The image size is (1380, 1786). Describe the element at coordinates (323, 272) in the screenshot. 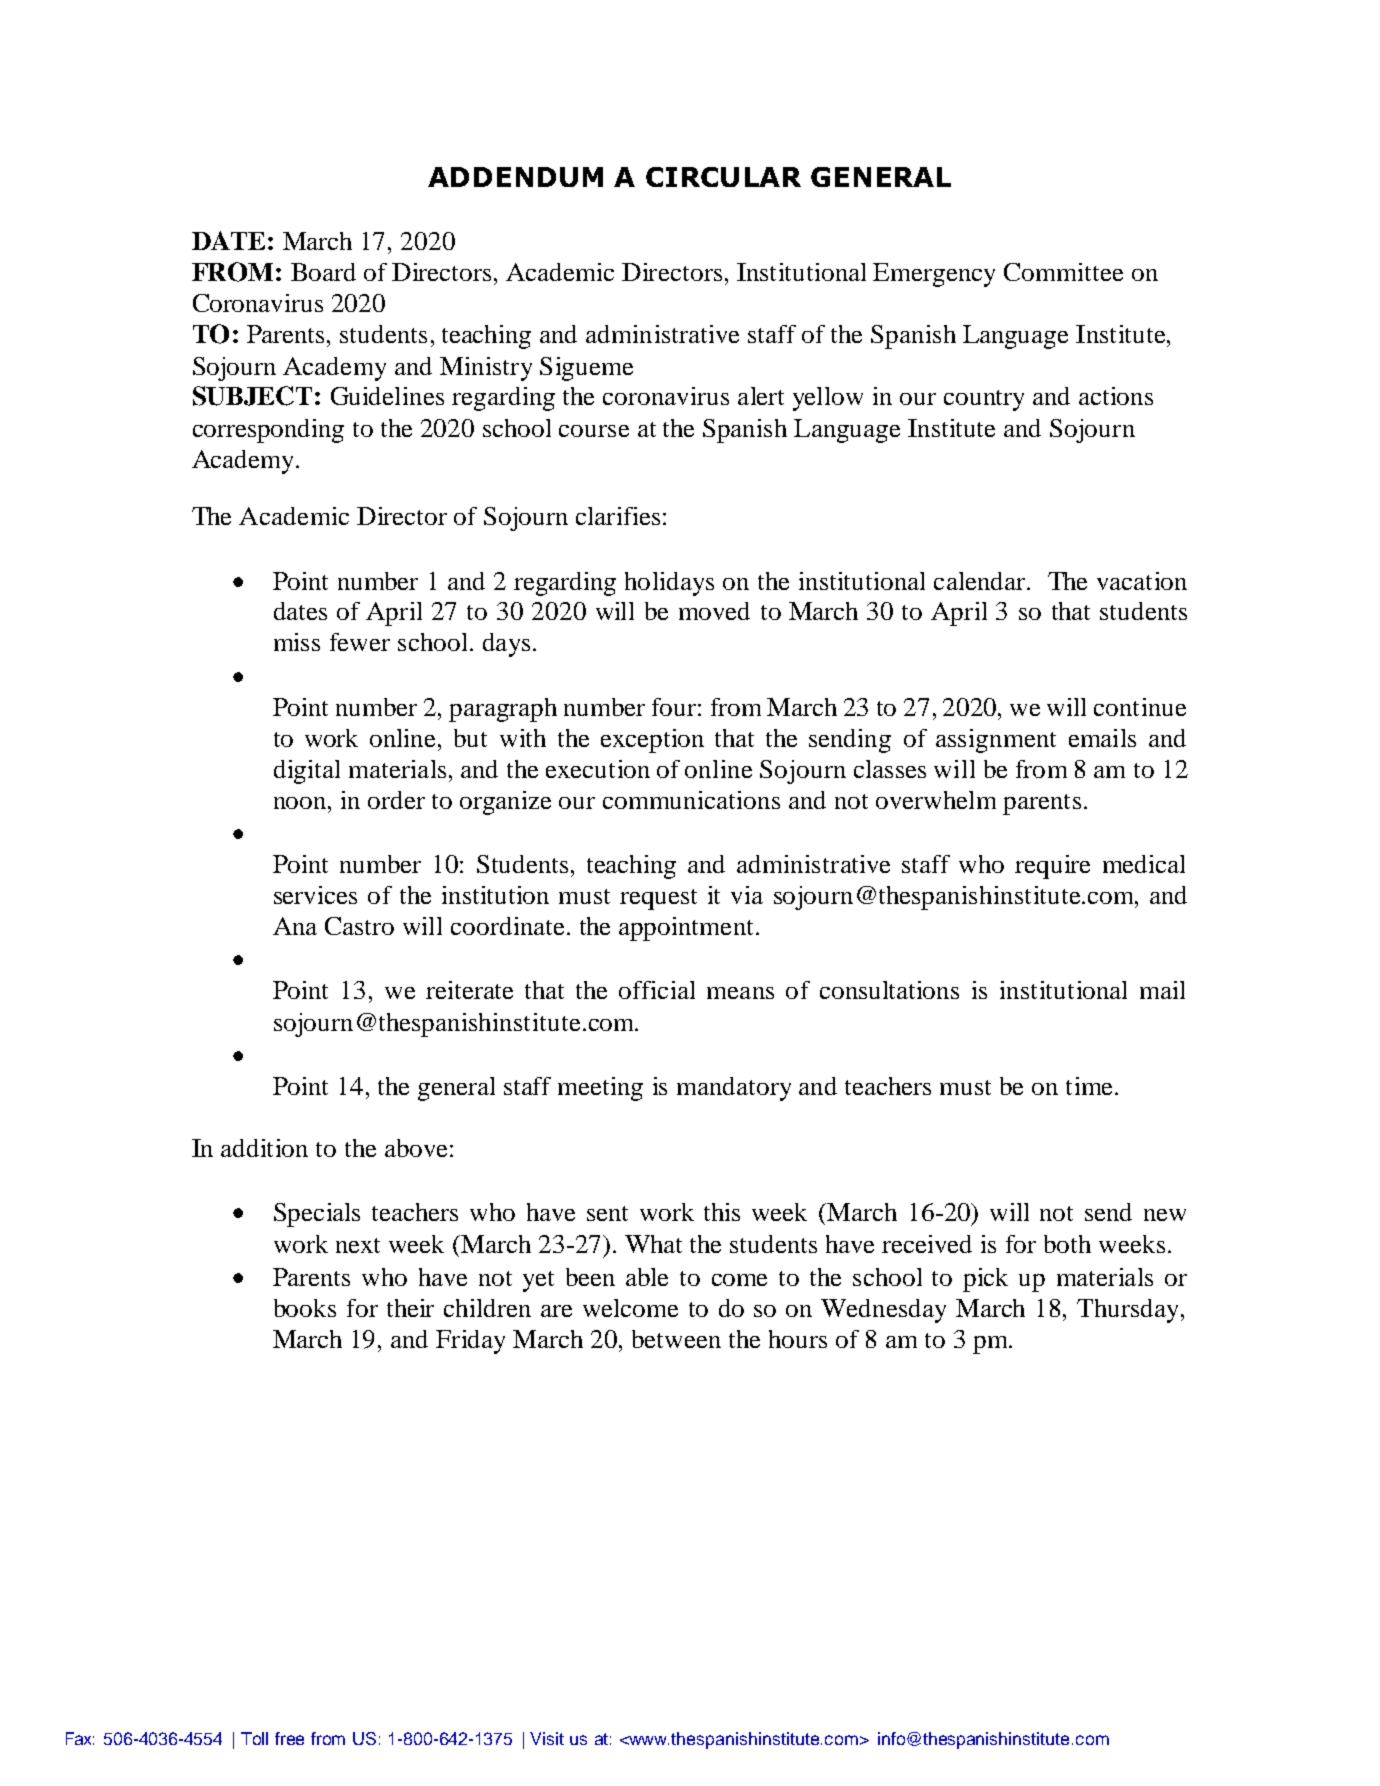

I see `Board` at that location.
